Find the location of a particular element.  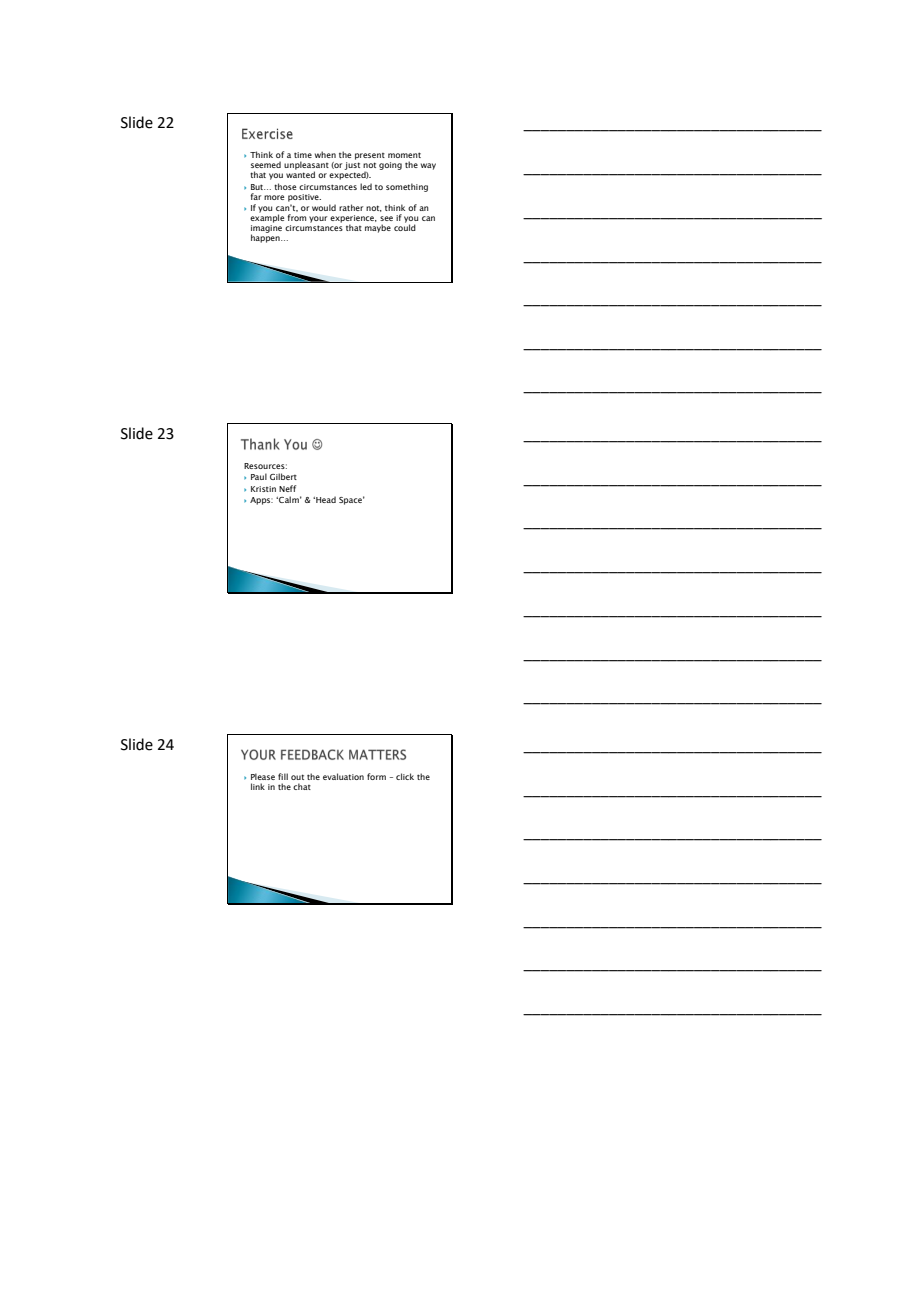

Please is located at coordinates (263, 776).
